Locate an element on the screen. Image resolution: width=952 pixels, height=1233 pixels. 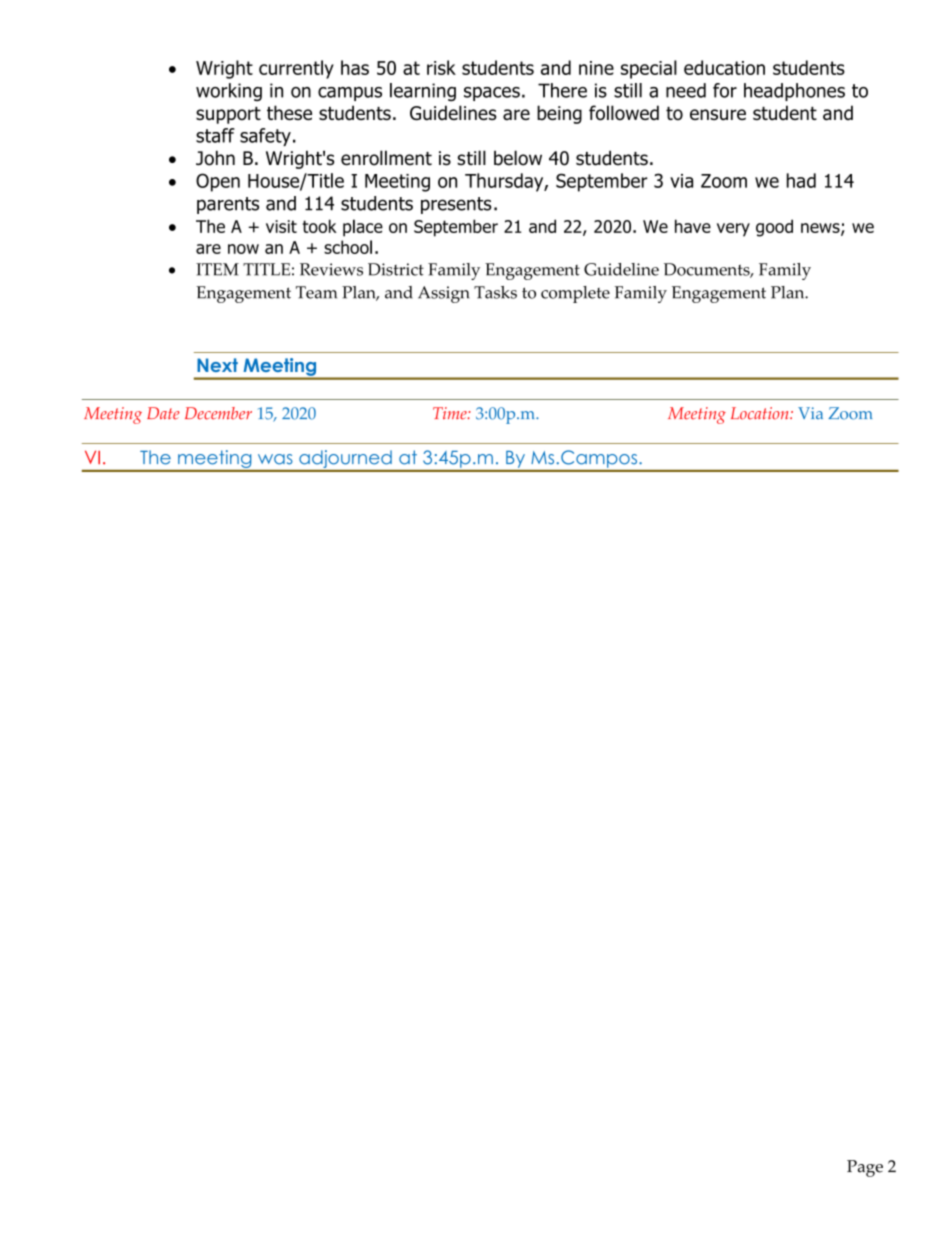
was is located at coordinates (275, 459).
